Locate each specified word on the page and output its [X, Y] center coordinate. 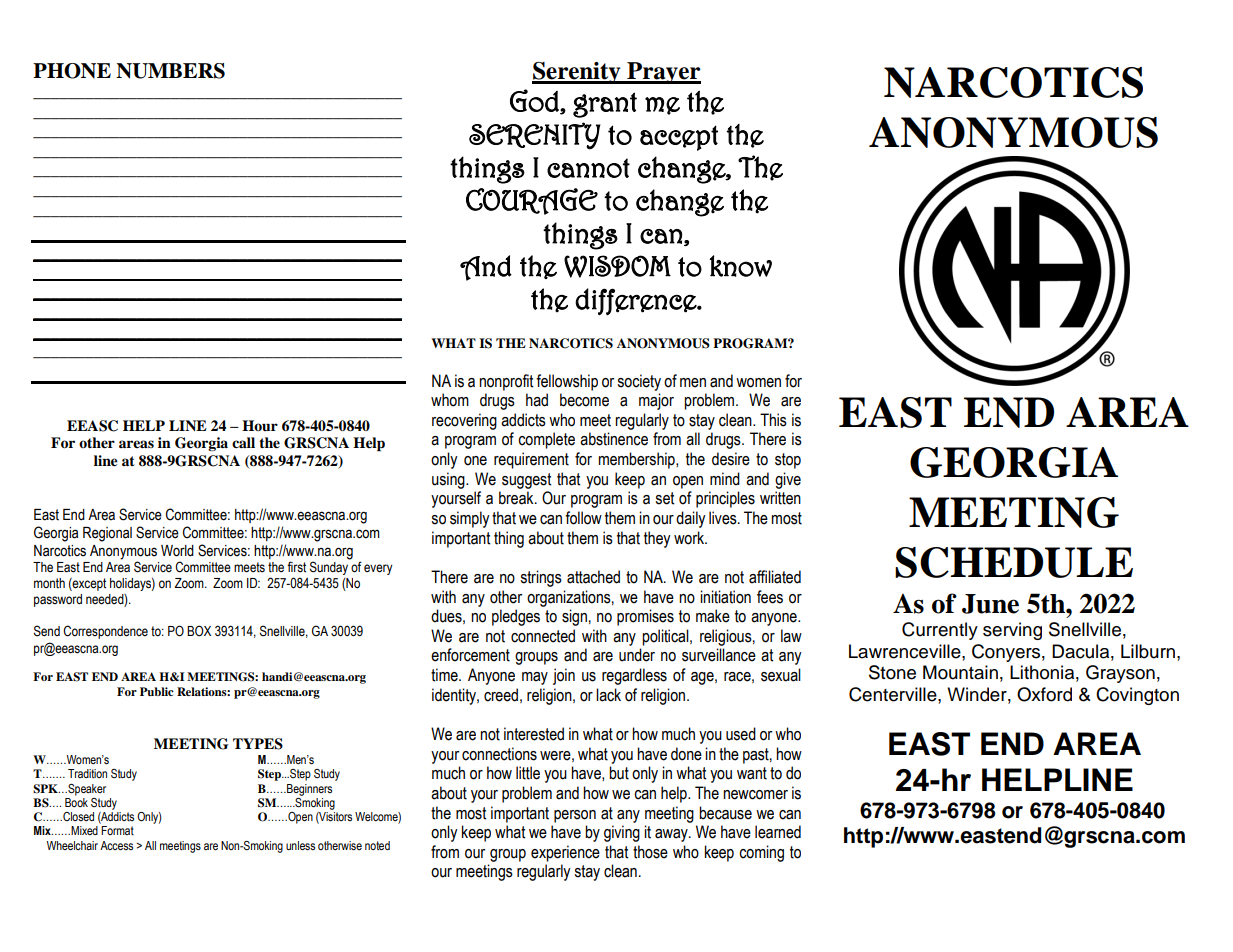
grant [605, 105]
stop [788, 461]
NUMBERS [170, 71]
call [243, 442]
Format [117, 830]
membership [637, 460]
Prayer [663, 73]
